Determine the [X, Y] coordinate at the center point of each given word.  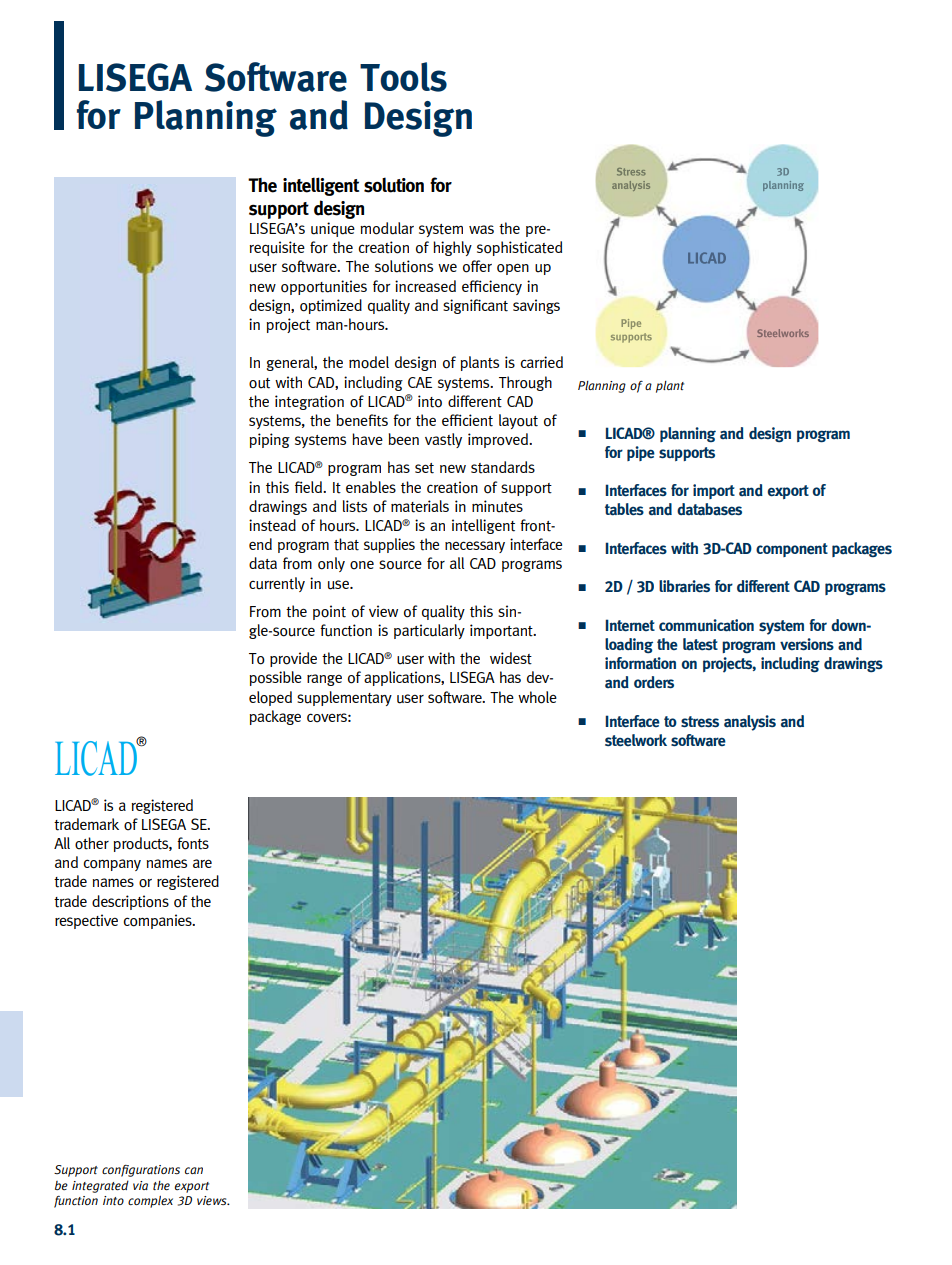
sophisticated [519, 248]
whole [537, 697]
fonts [193, 843]
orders [654, 682]
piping [270, 440]
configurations [141, 1171]
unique [333, 229]
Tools [403, 77]
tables [624, 509]
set [424, 468]
